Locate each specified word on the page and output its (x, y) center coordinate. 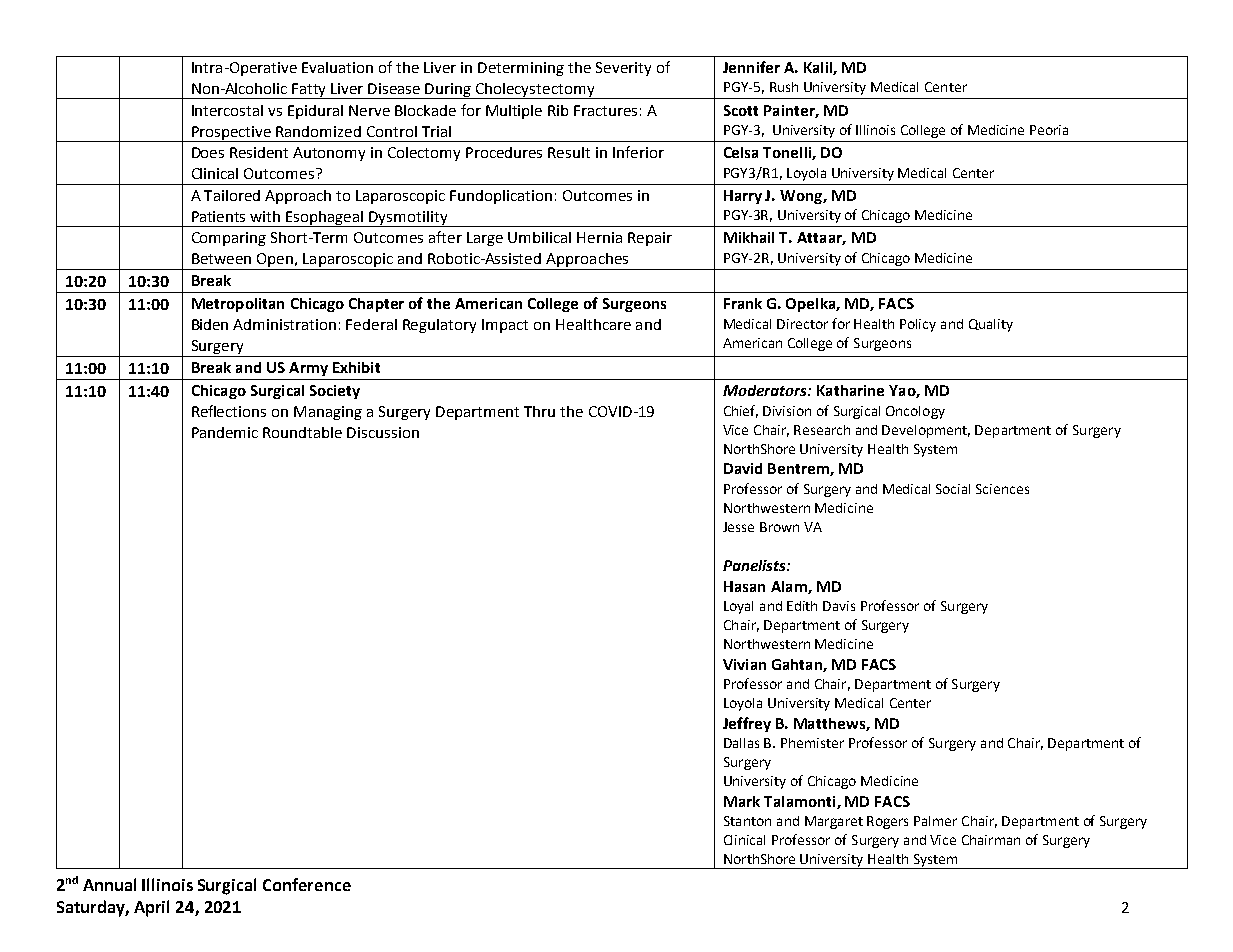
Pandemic (225, 432)
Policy (918, 325)
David (743, 468)
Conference (307, 884)
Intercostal (227, 110)
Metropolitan (238, 305)
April (151, 908)
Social (953, 489)
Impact (505, 326)
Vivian (744, 664)
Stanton (747, 821)
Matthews (830, 724)
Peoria (1049, 130)
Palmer (935, 821)
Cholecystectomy (535, 91)
